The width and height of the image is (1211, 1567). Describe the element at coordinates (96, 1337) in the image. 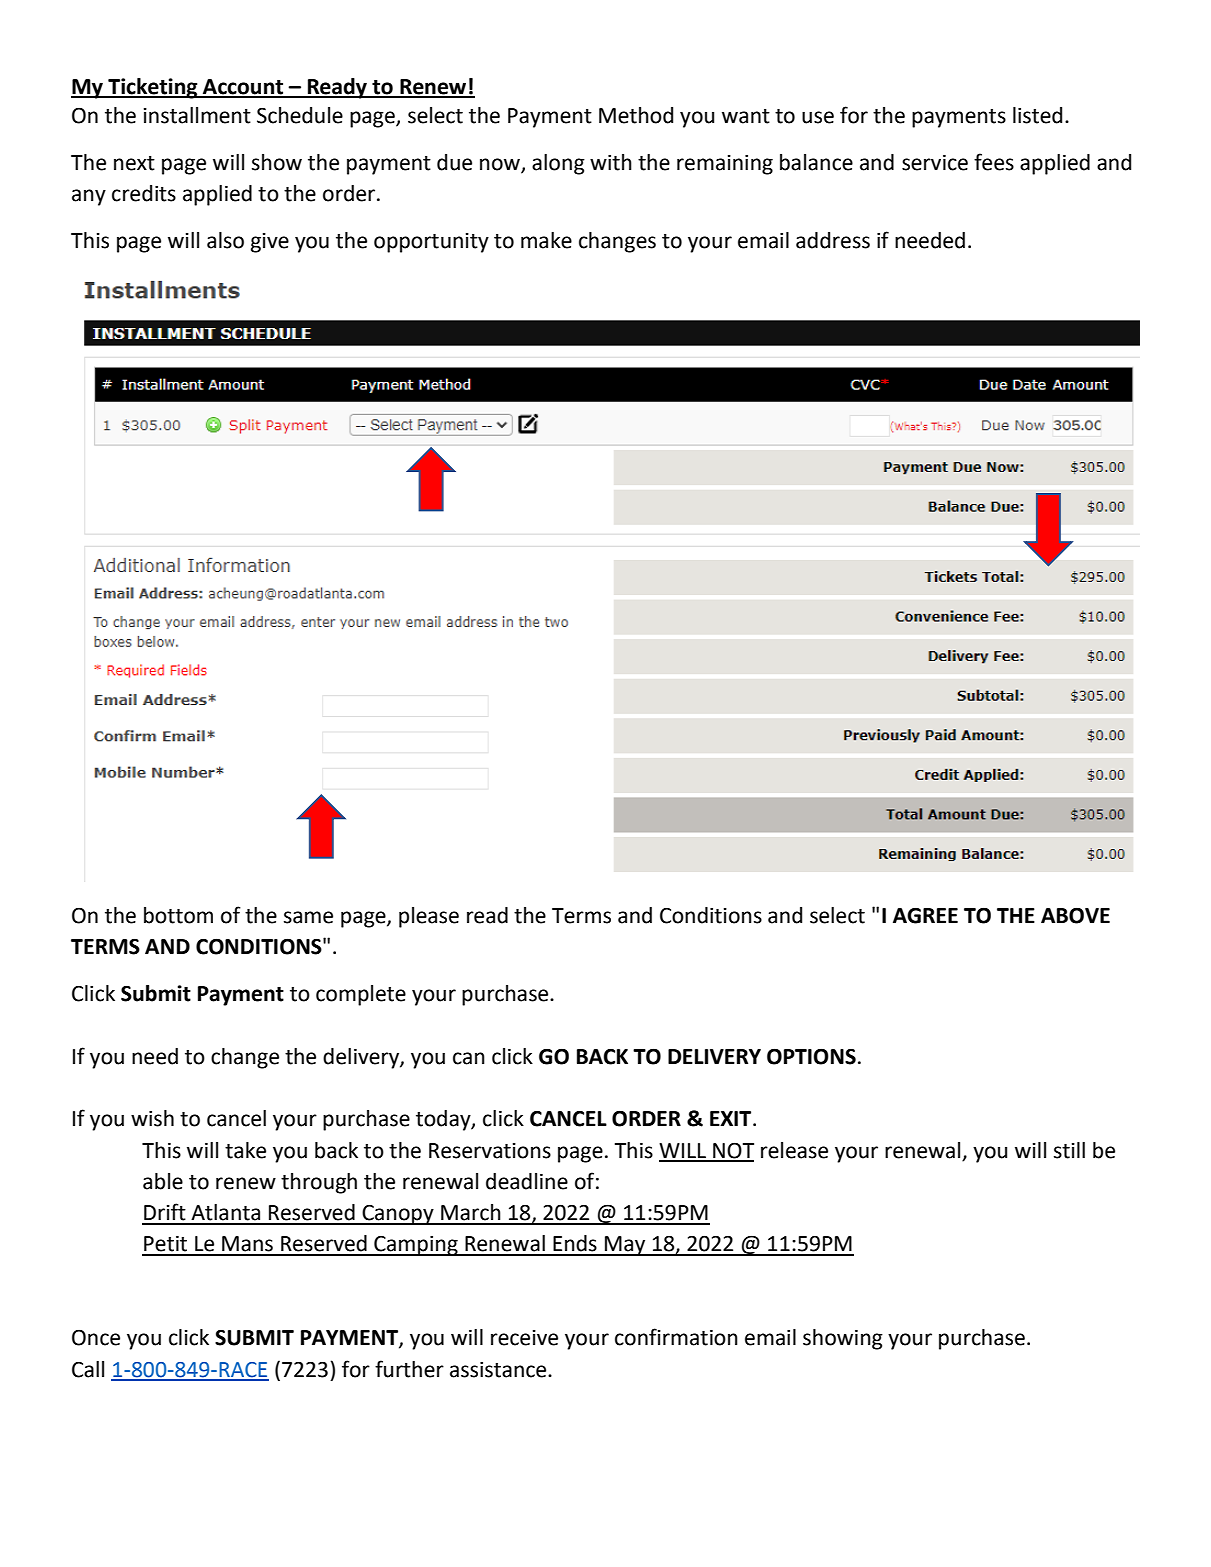

I see `Once` at that location.
